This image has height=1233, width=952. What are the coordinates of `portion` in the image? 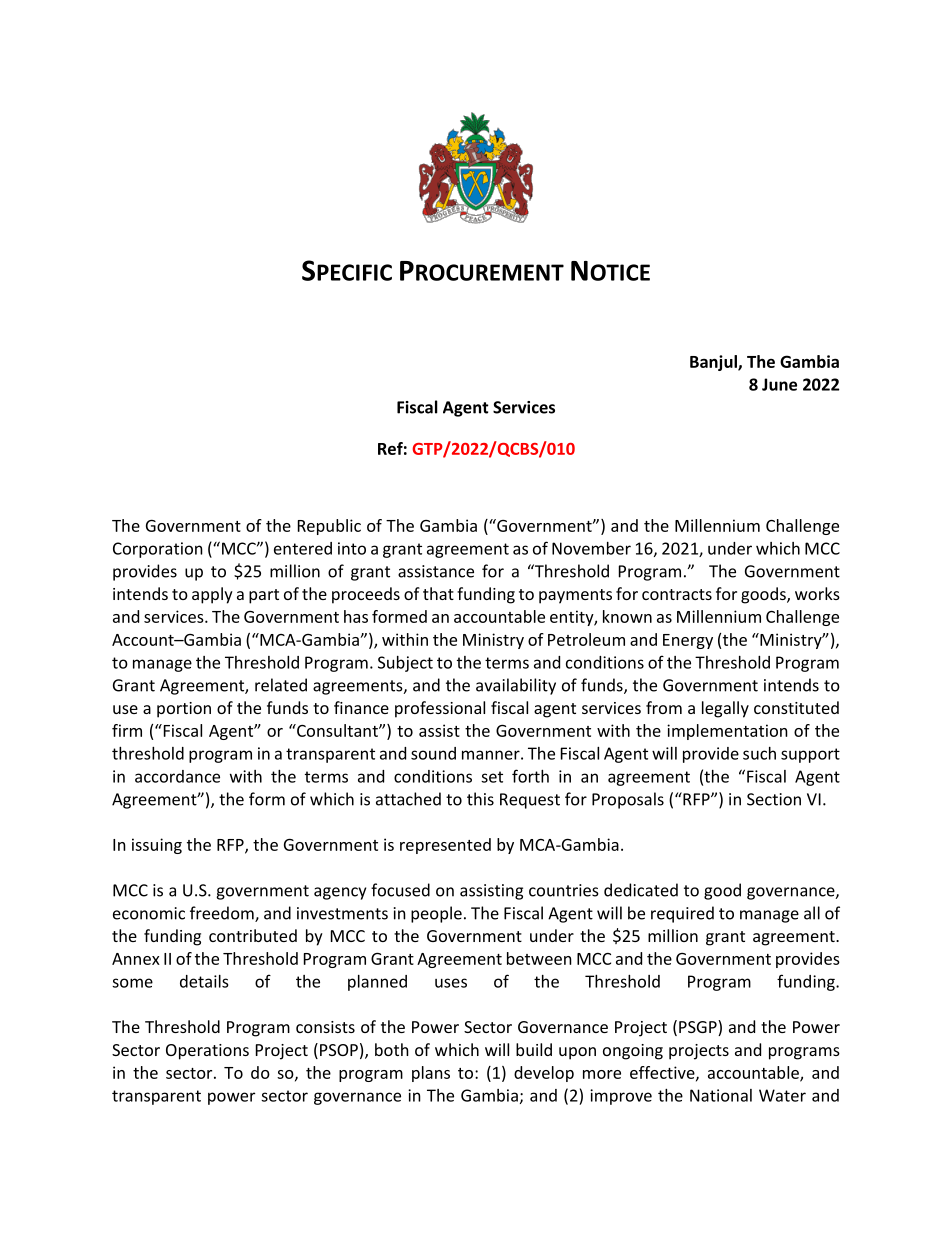 It's located at (184, 710).
